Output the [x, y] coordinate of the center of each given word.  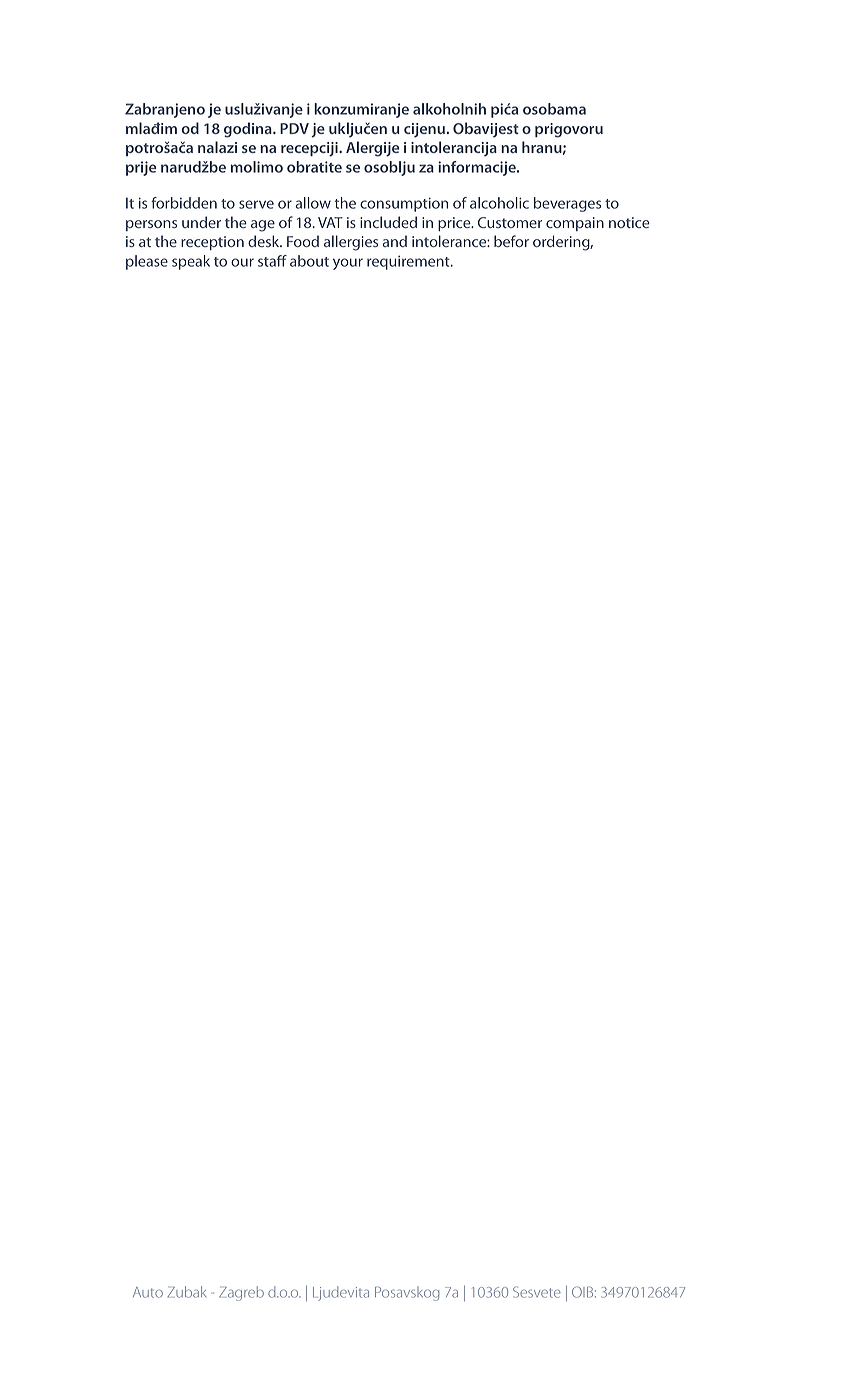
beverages [567, 204]
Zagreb [241, 1293]
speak [191, 262]
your [348, 264]
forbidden [184, 203]
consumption [404, 204]
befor [511, 241]
